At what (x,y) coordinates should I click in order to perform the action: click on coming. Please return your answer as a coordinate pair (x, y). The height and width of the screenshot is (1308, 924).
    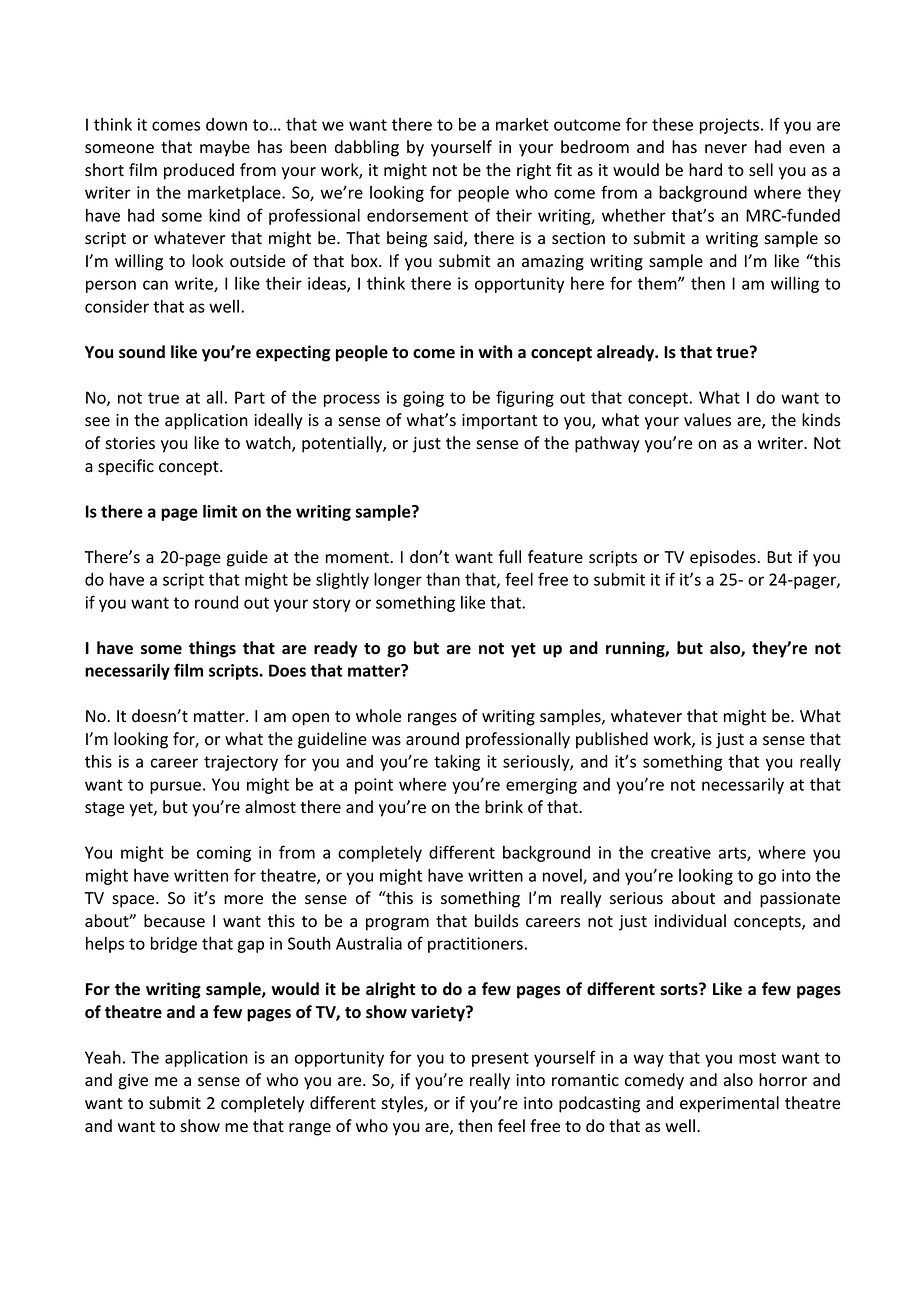
    Looking at the image, I should click on (224, 854).
